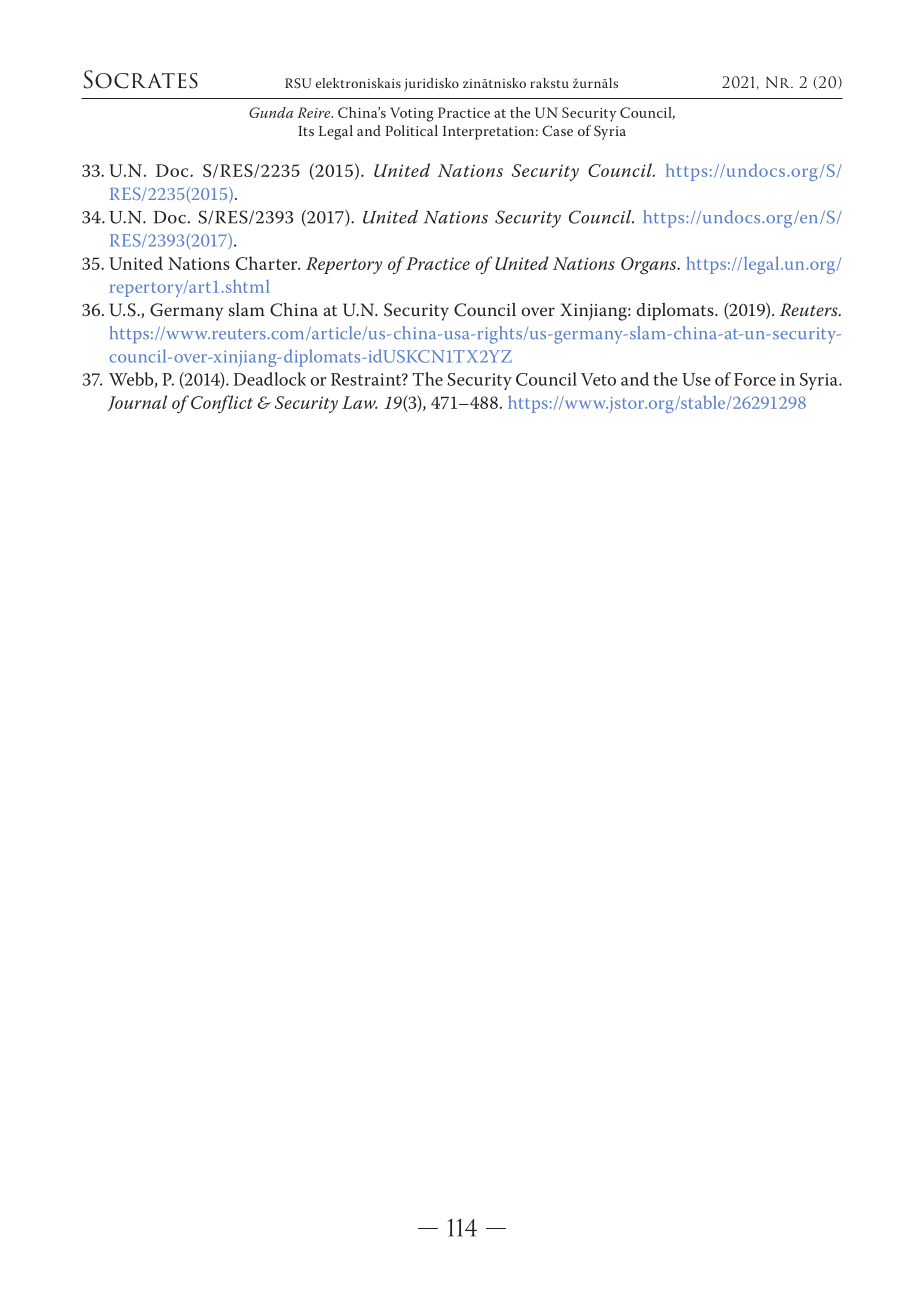 This page has width=924, height=1305. Describe the element at coordinates (598, 379) in the page. I see `Veto` at that location.
